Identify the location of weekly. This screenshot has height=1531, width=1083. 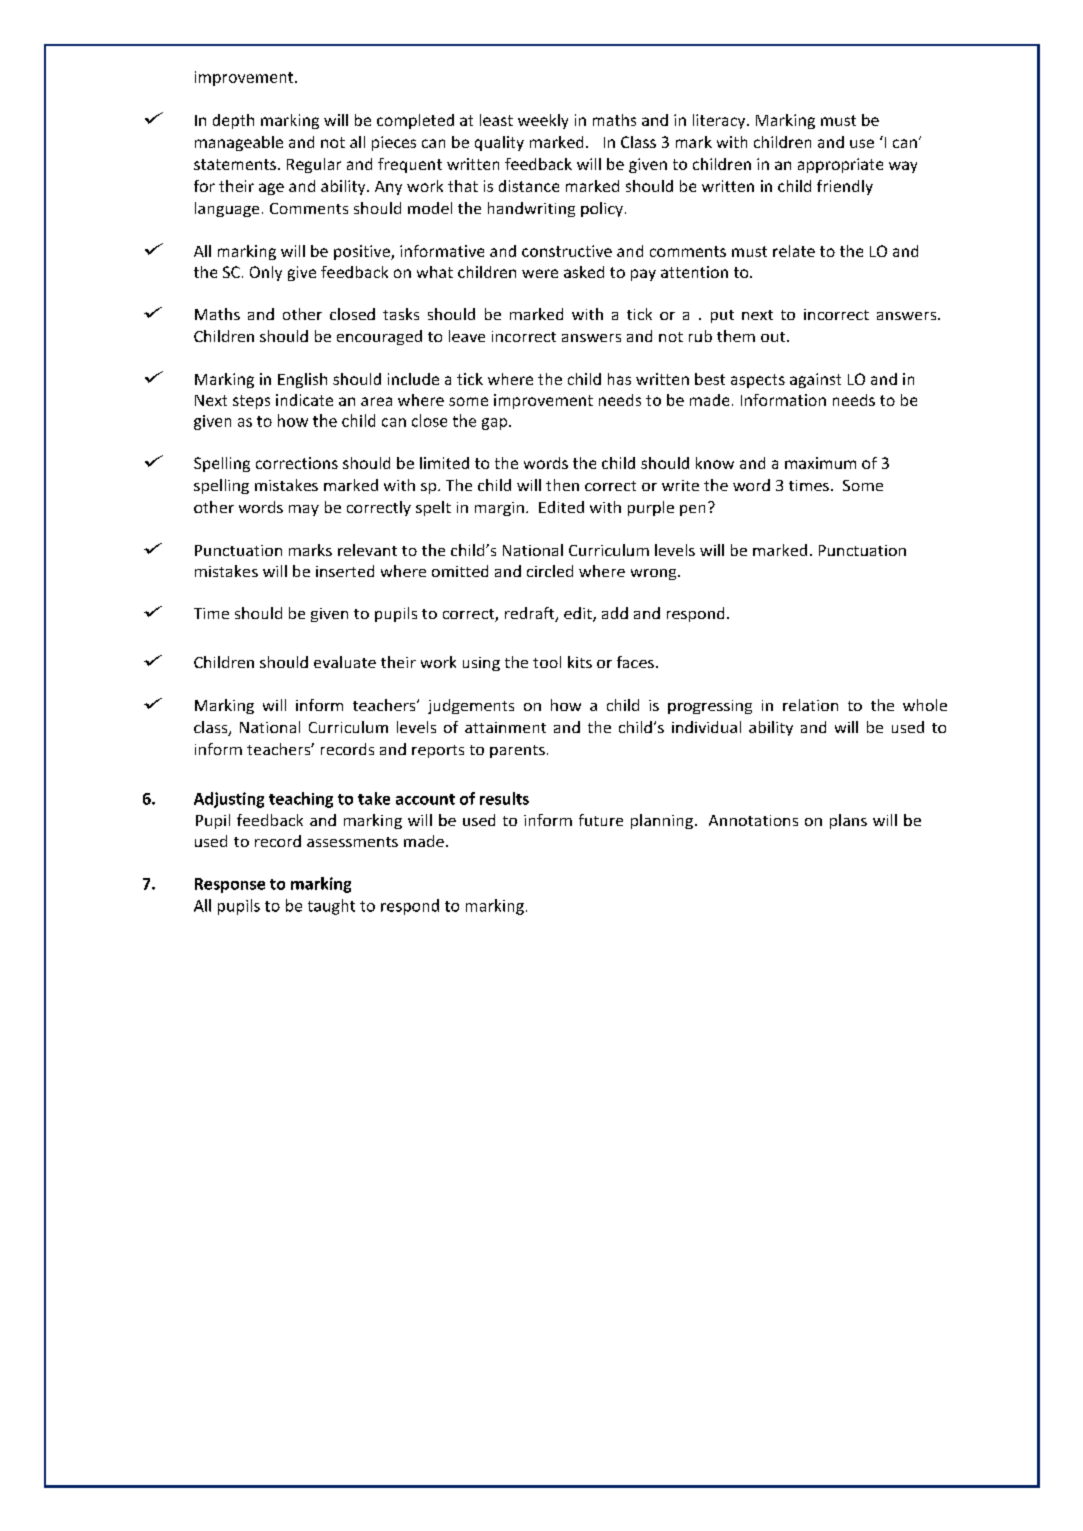
(543, 121).
